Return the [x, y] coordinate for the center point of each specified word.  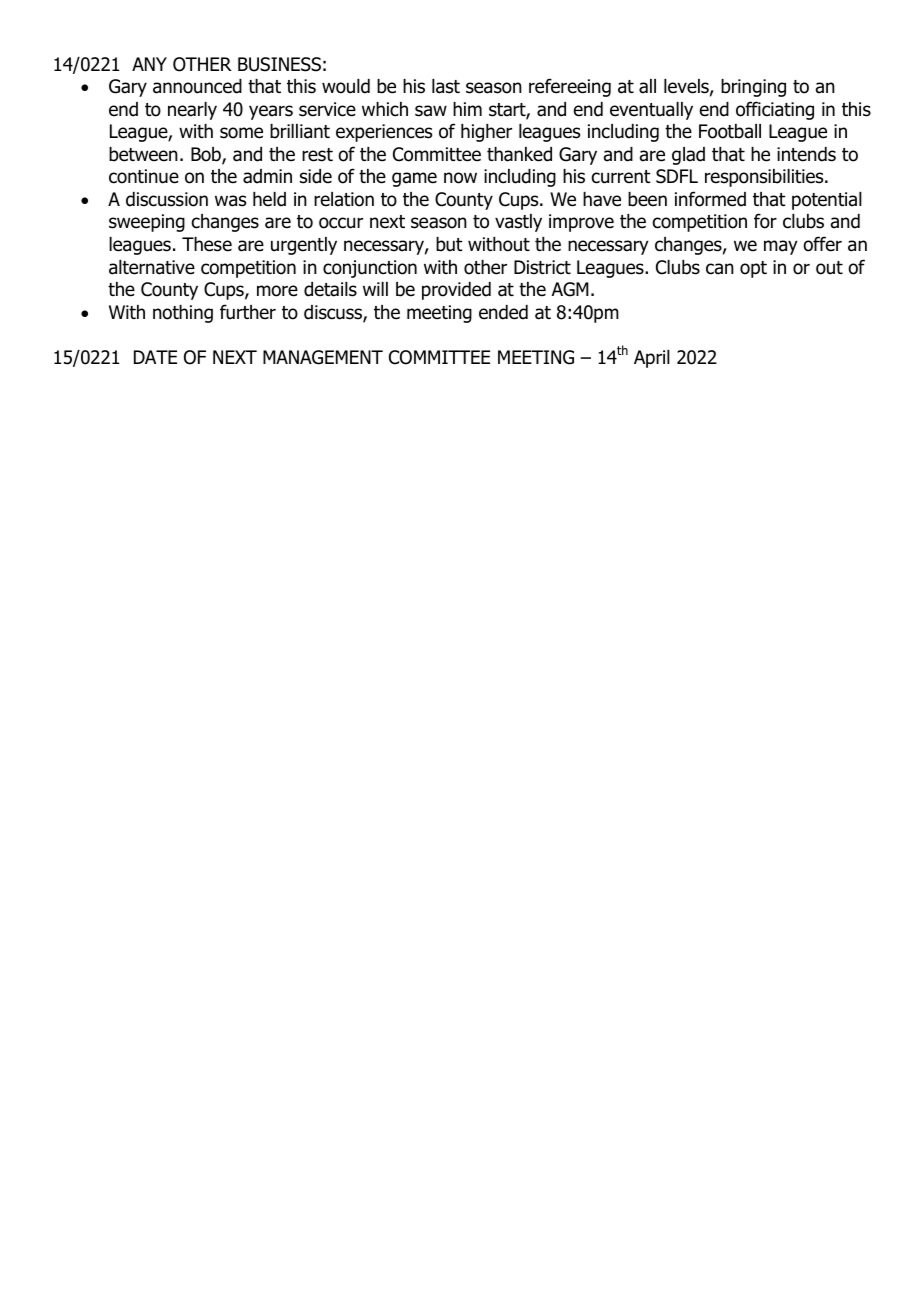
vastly [518, 223]
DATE [155, 357]
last [446, 86]
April [652, 359]
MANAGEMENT [323, 357]
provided [456, 291]
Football [730, 131]
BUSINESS [279, 64]
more [277, 291]
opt [753, 269]
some [241, 133]
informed [710, 199]
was [230, 201]
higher [486, 133]
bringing [753, 88]
